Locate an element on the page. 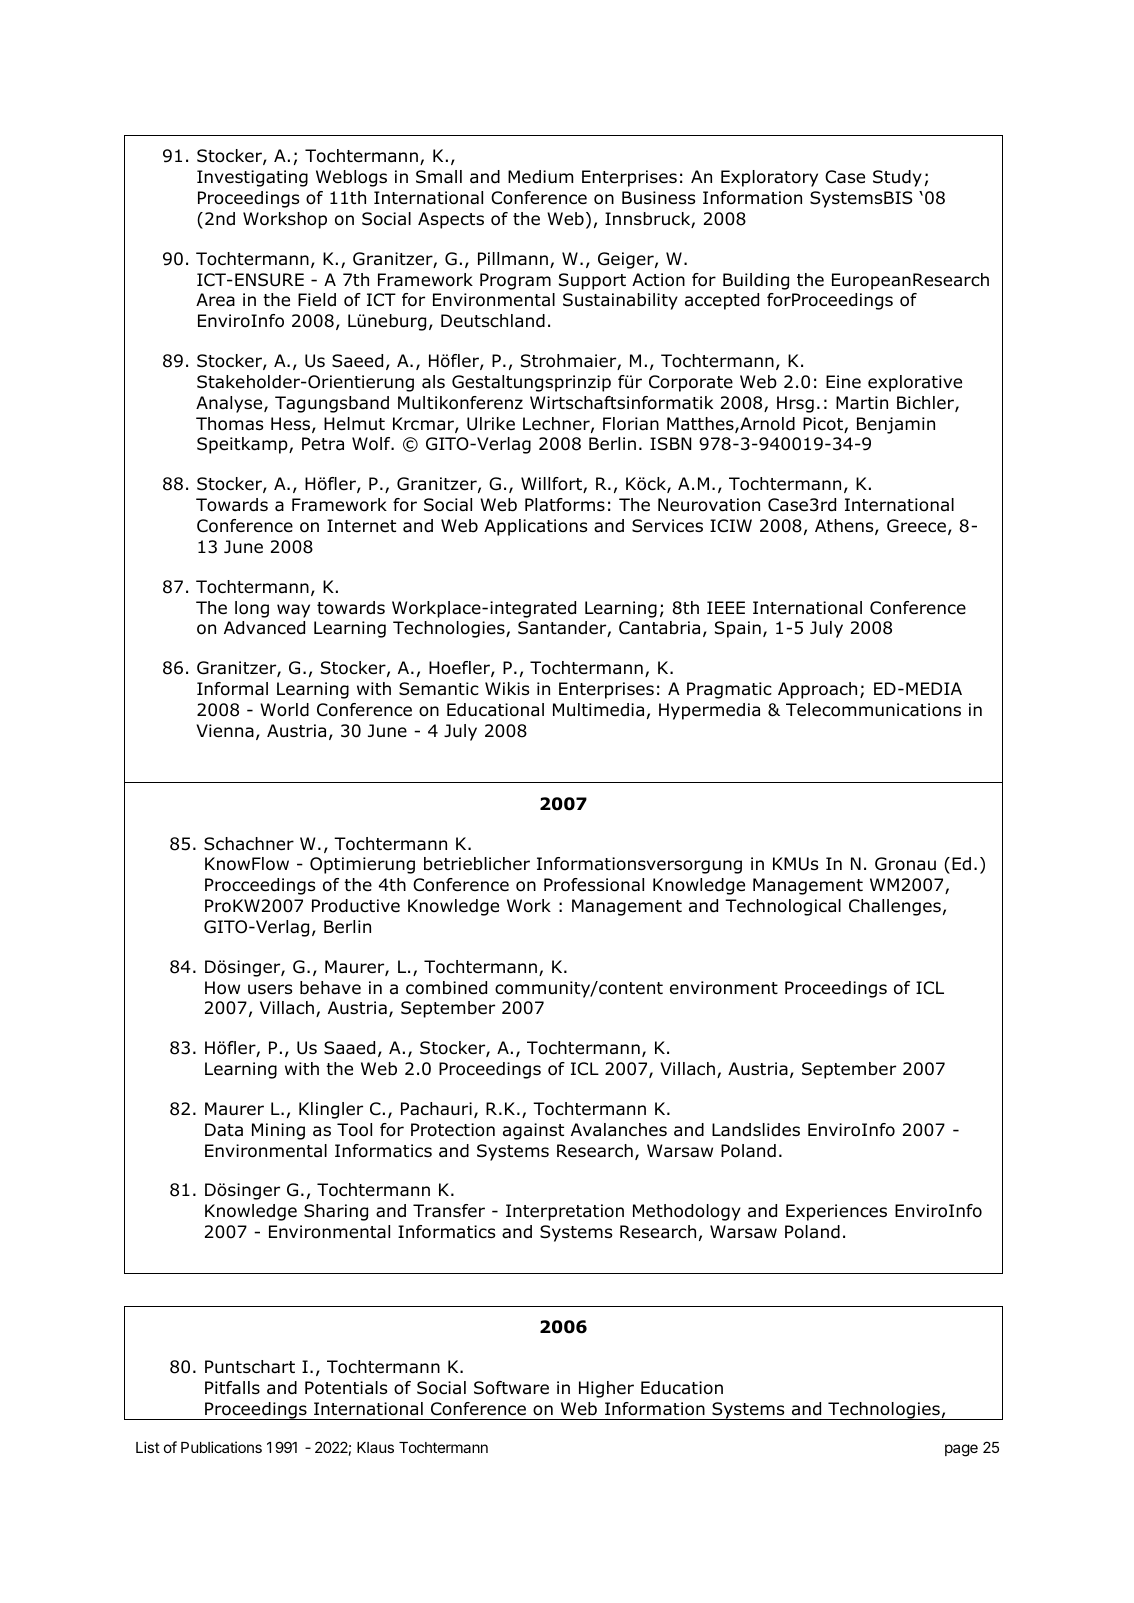 Image resolution: width=1134 pixels, height=1603 pixels. Pitfalls is located at coordinates (232, 1388).
